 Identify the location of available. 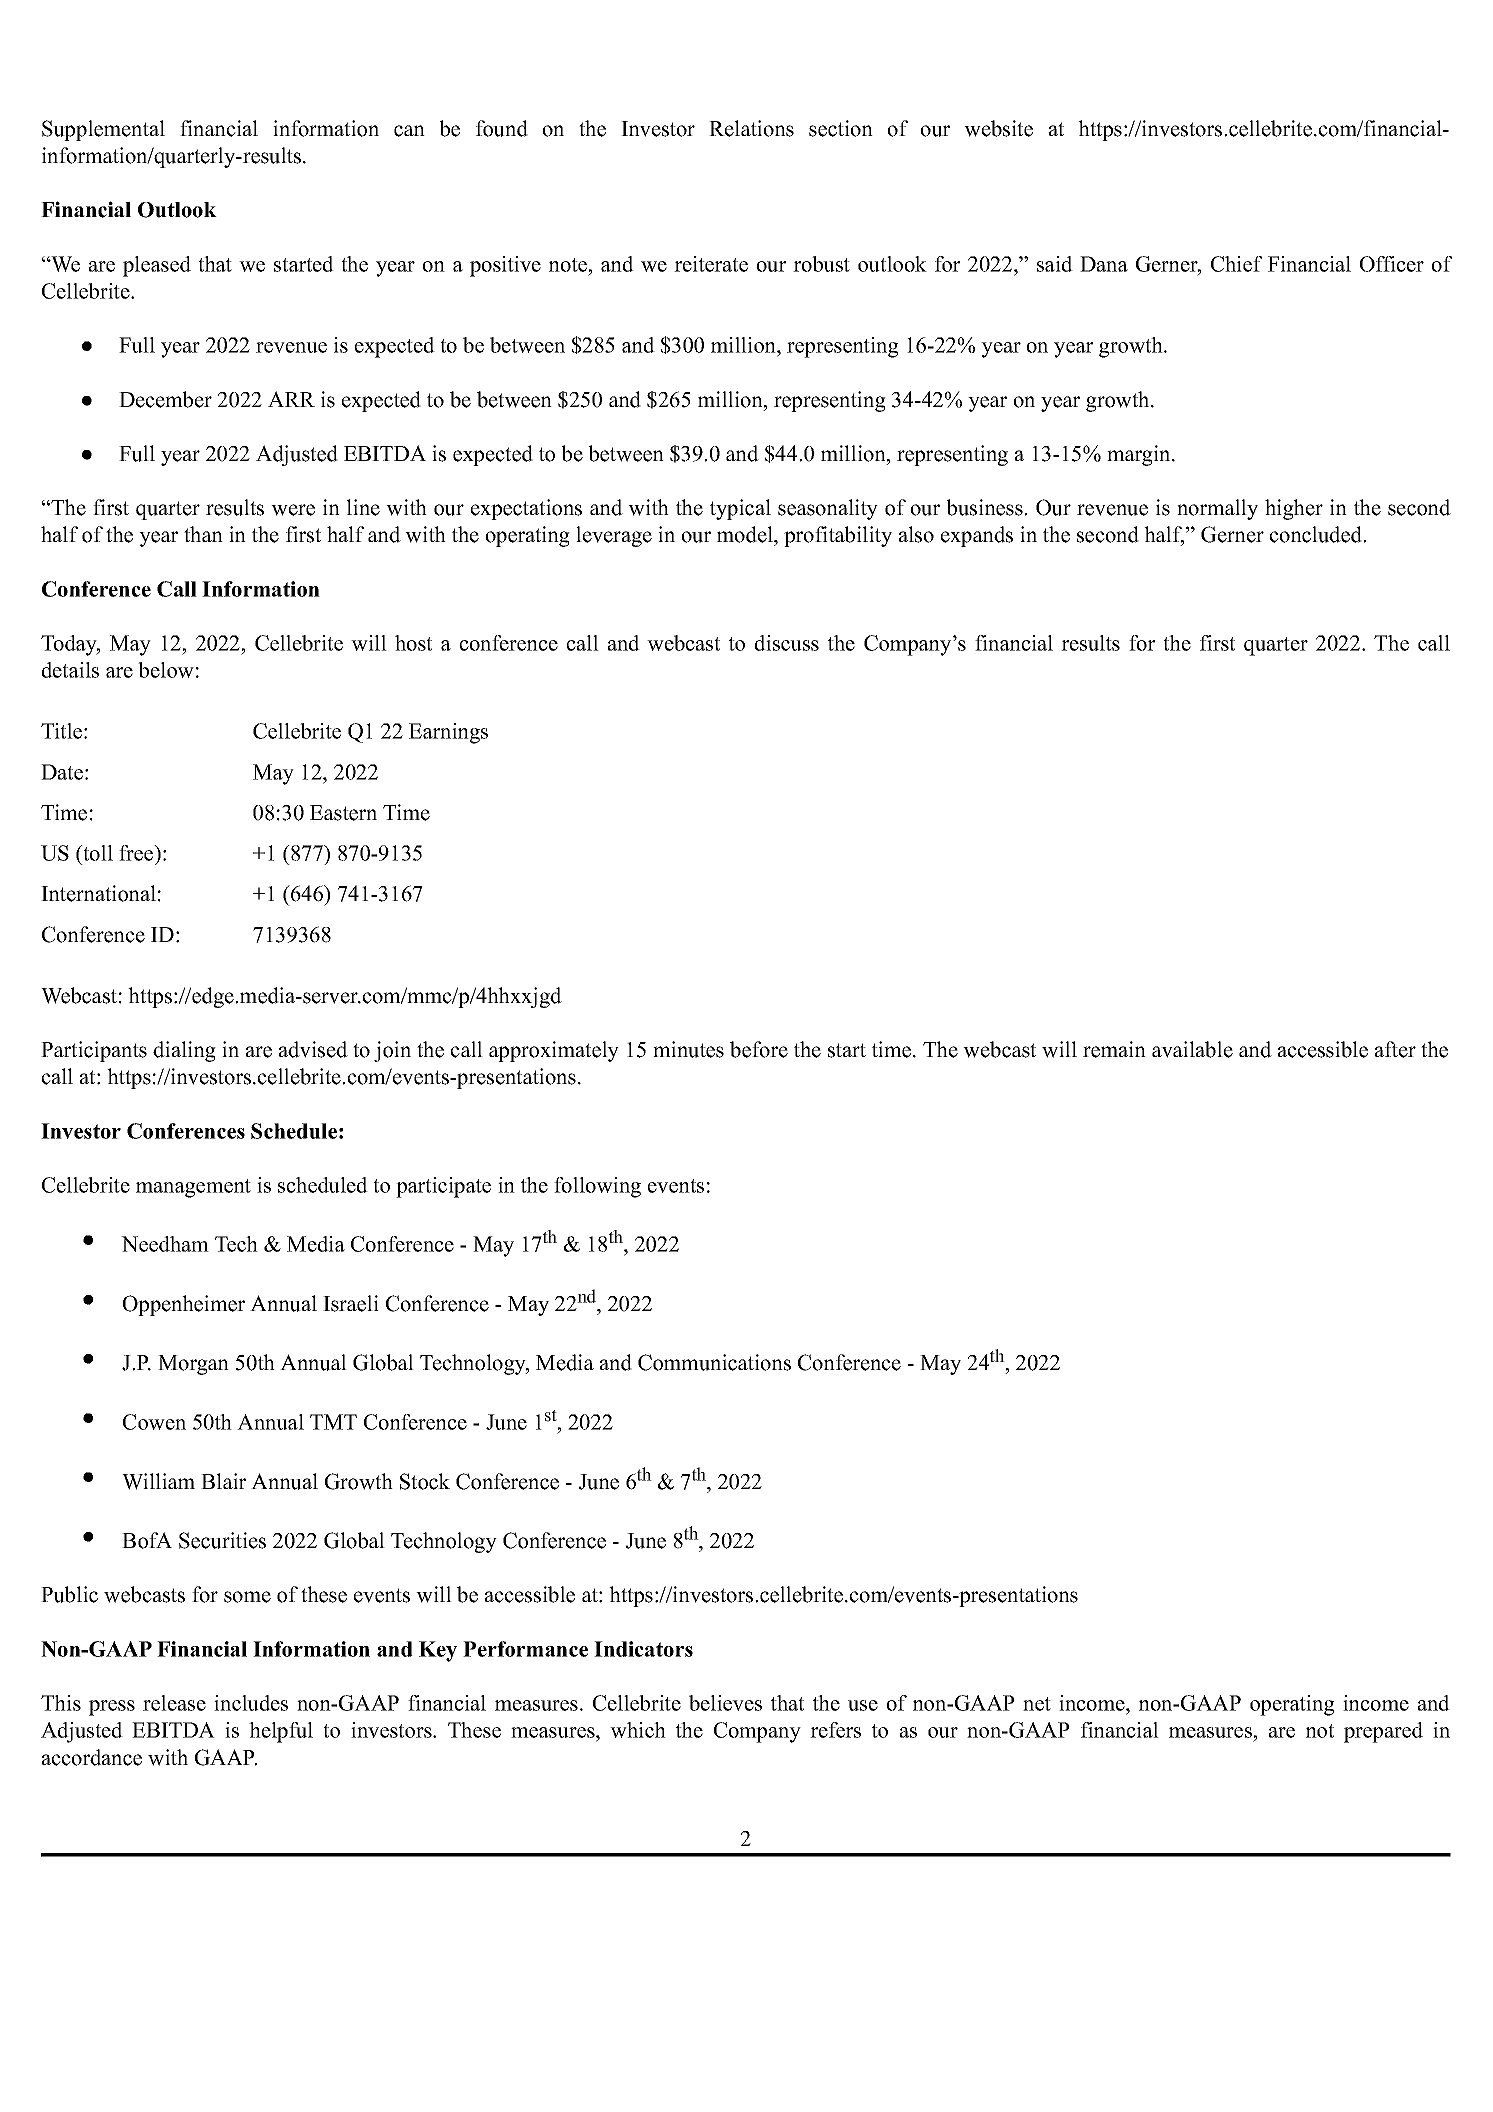
(1192, 1049).
